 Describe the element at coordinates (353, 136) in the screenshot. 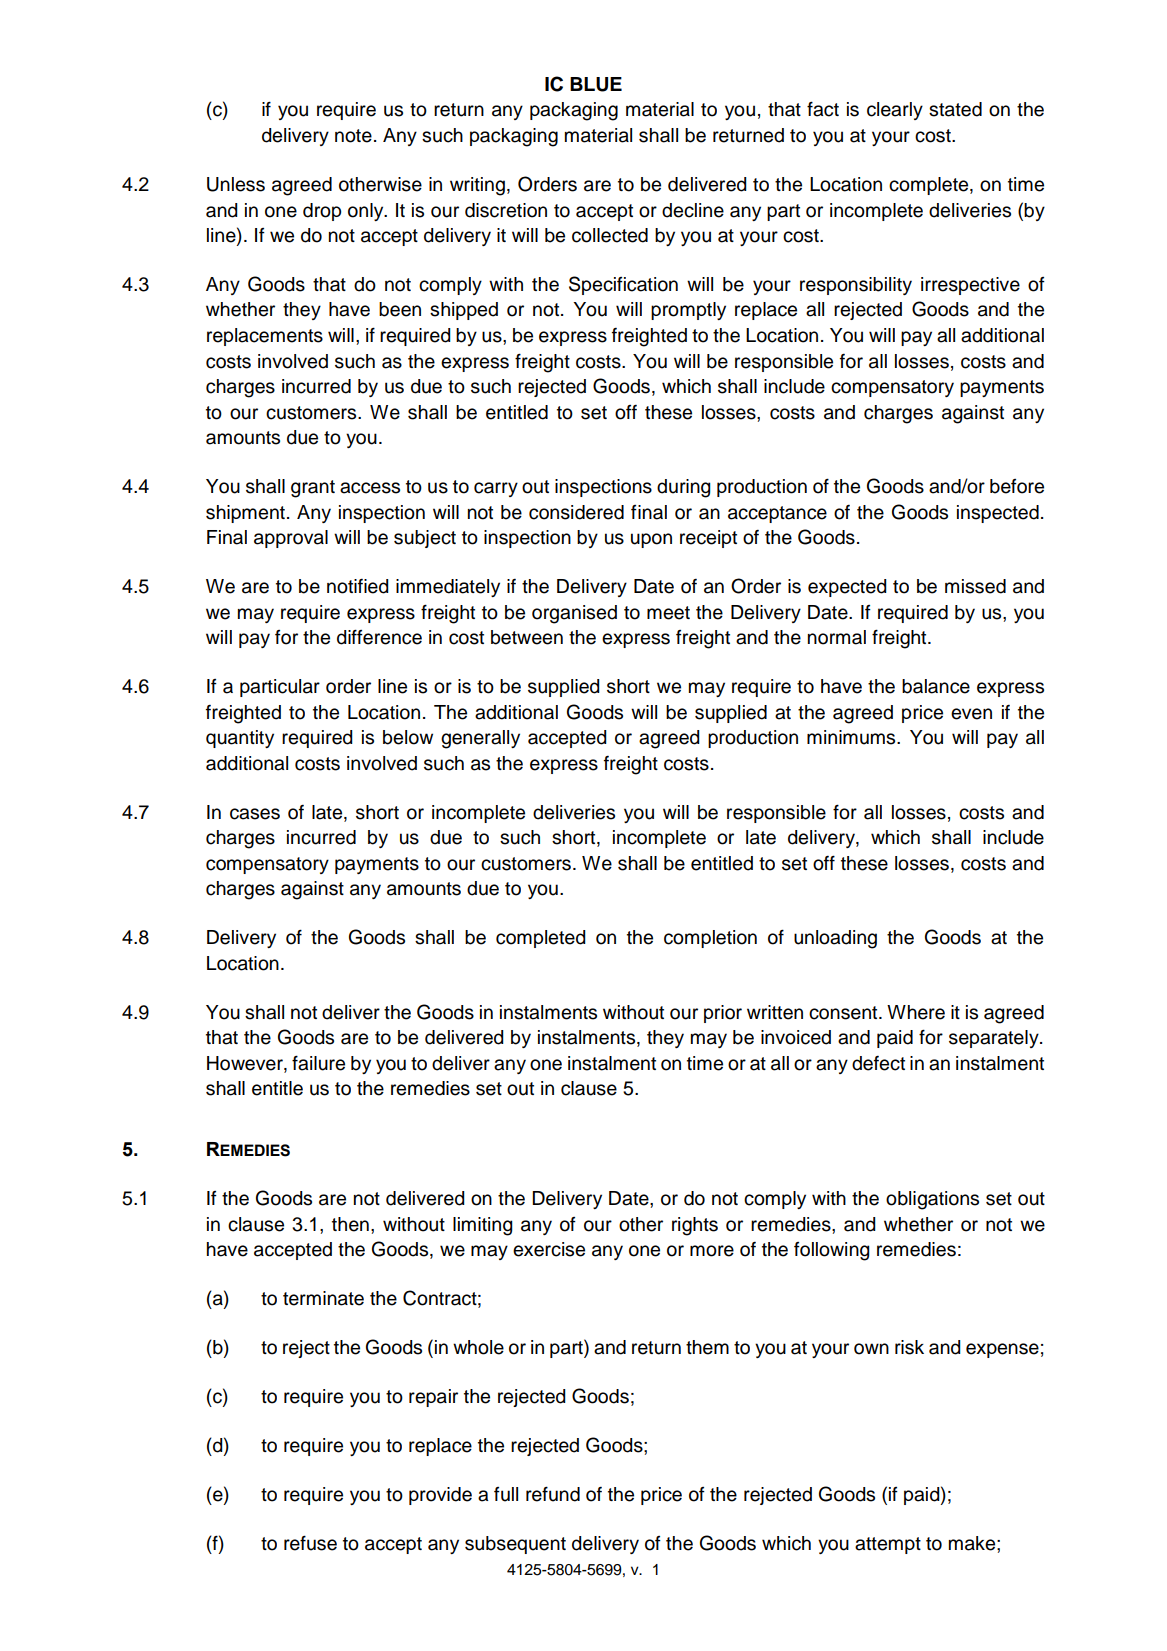

I see `note` at that location.
